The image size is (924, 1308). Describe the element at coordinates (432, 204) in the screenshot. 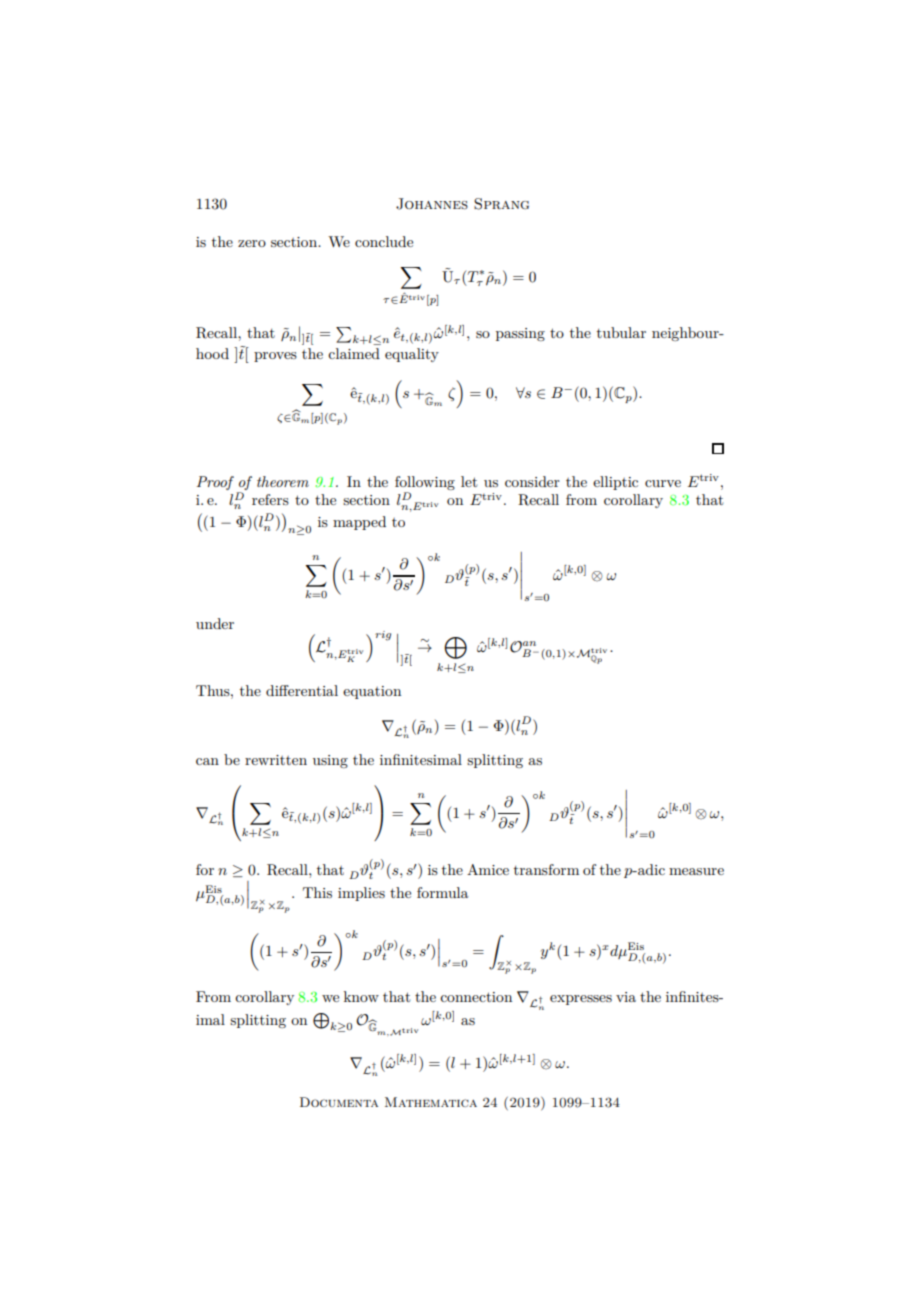

I see `Johannes` at that location.
